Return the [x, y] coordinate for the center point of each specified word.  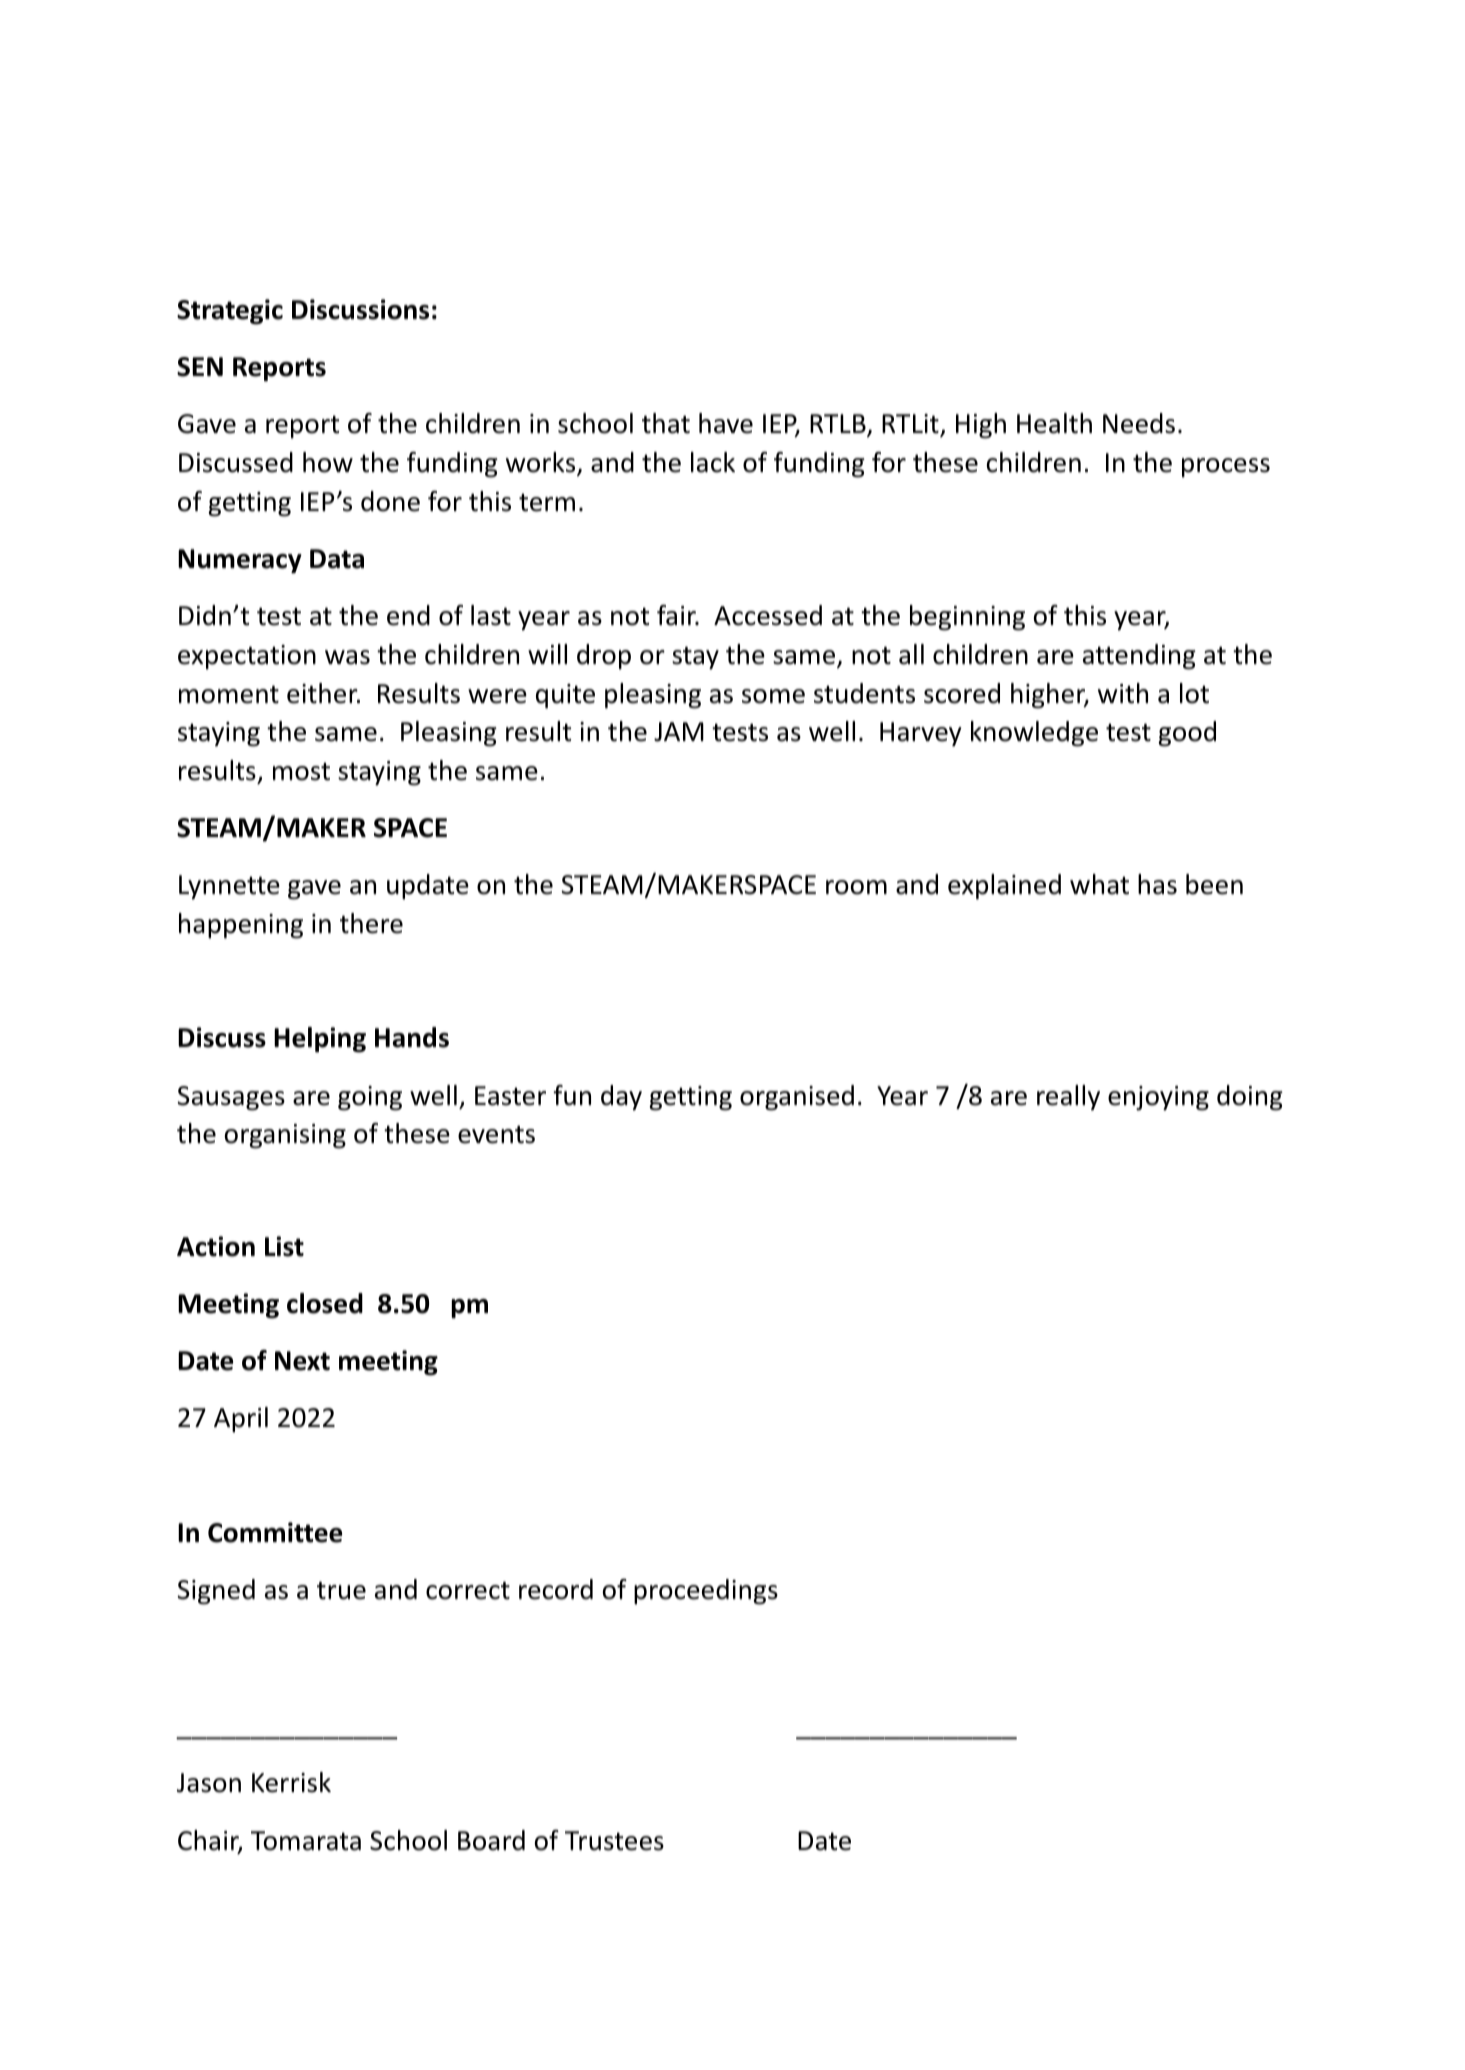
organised [797, 1098]
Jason [209, 1783]
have [726, 423]
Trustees [614, 1841]
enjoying [1158, 1098]
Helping [320, 1040]
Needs [1139, 423]
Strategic [230, 312]
